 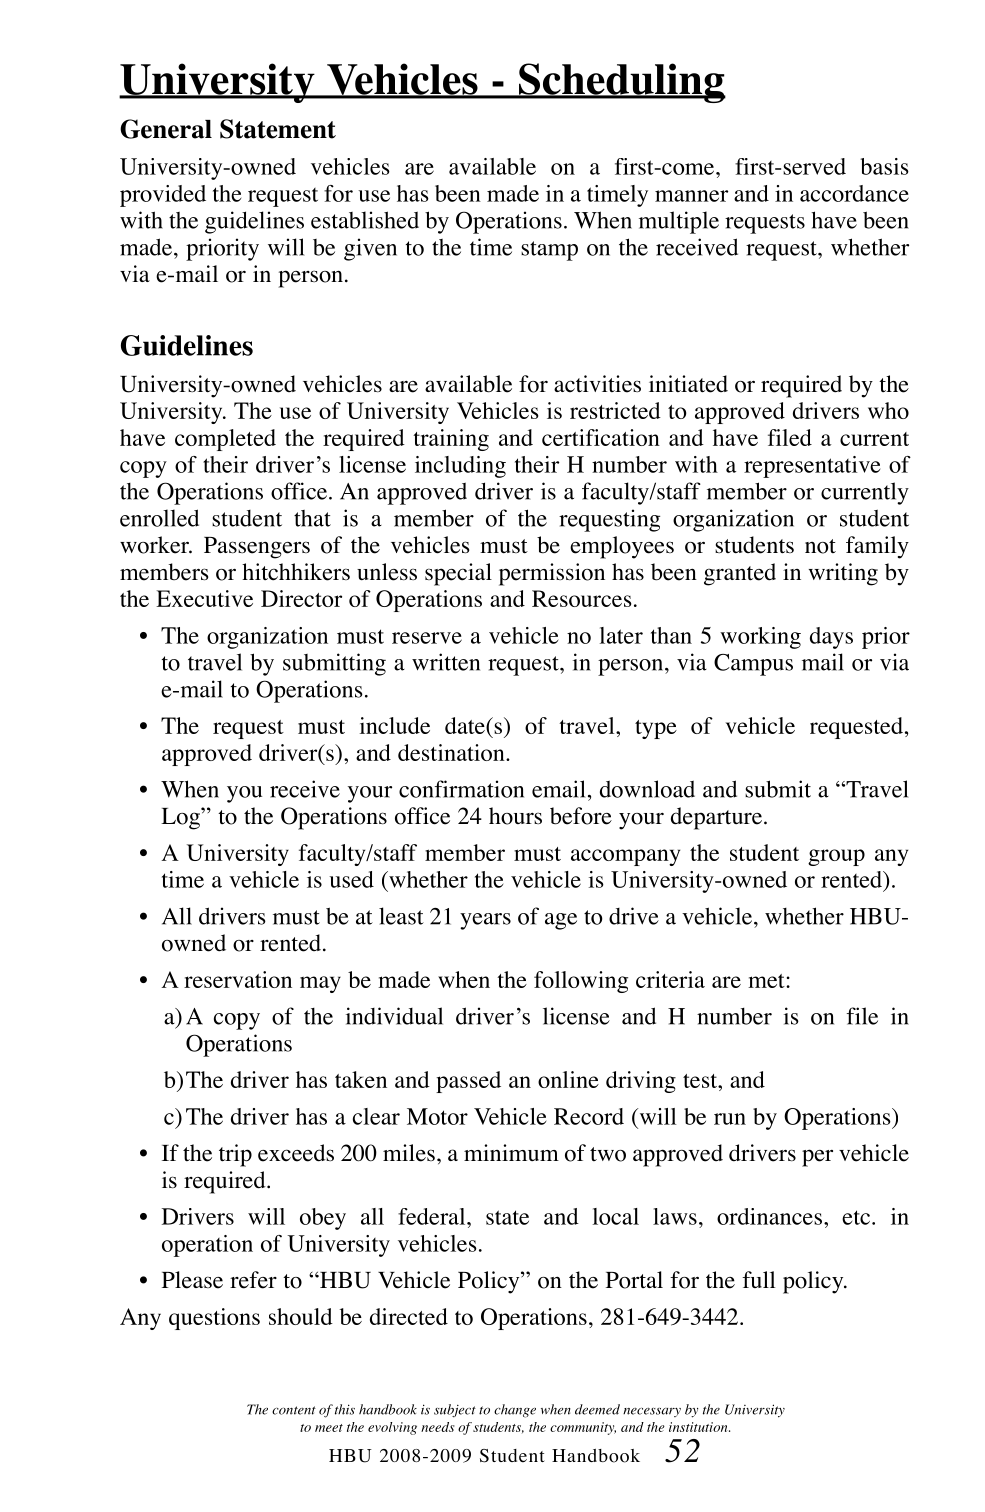 I want to click on change, so click(x=515, y=1411).
